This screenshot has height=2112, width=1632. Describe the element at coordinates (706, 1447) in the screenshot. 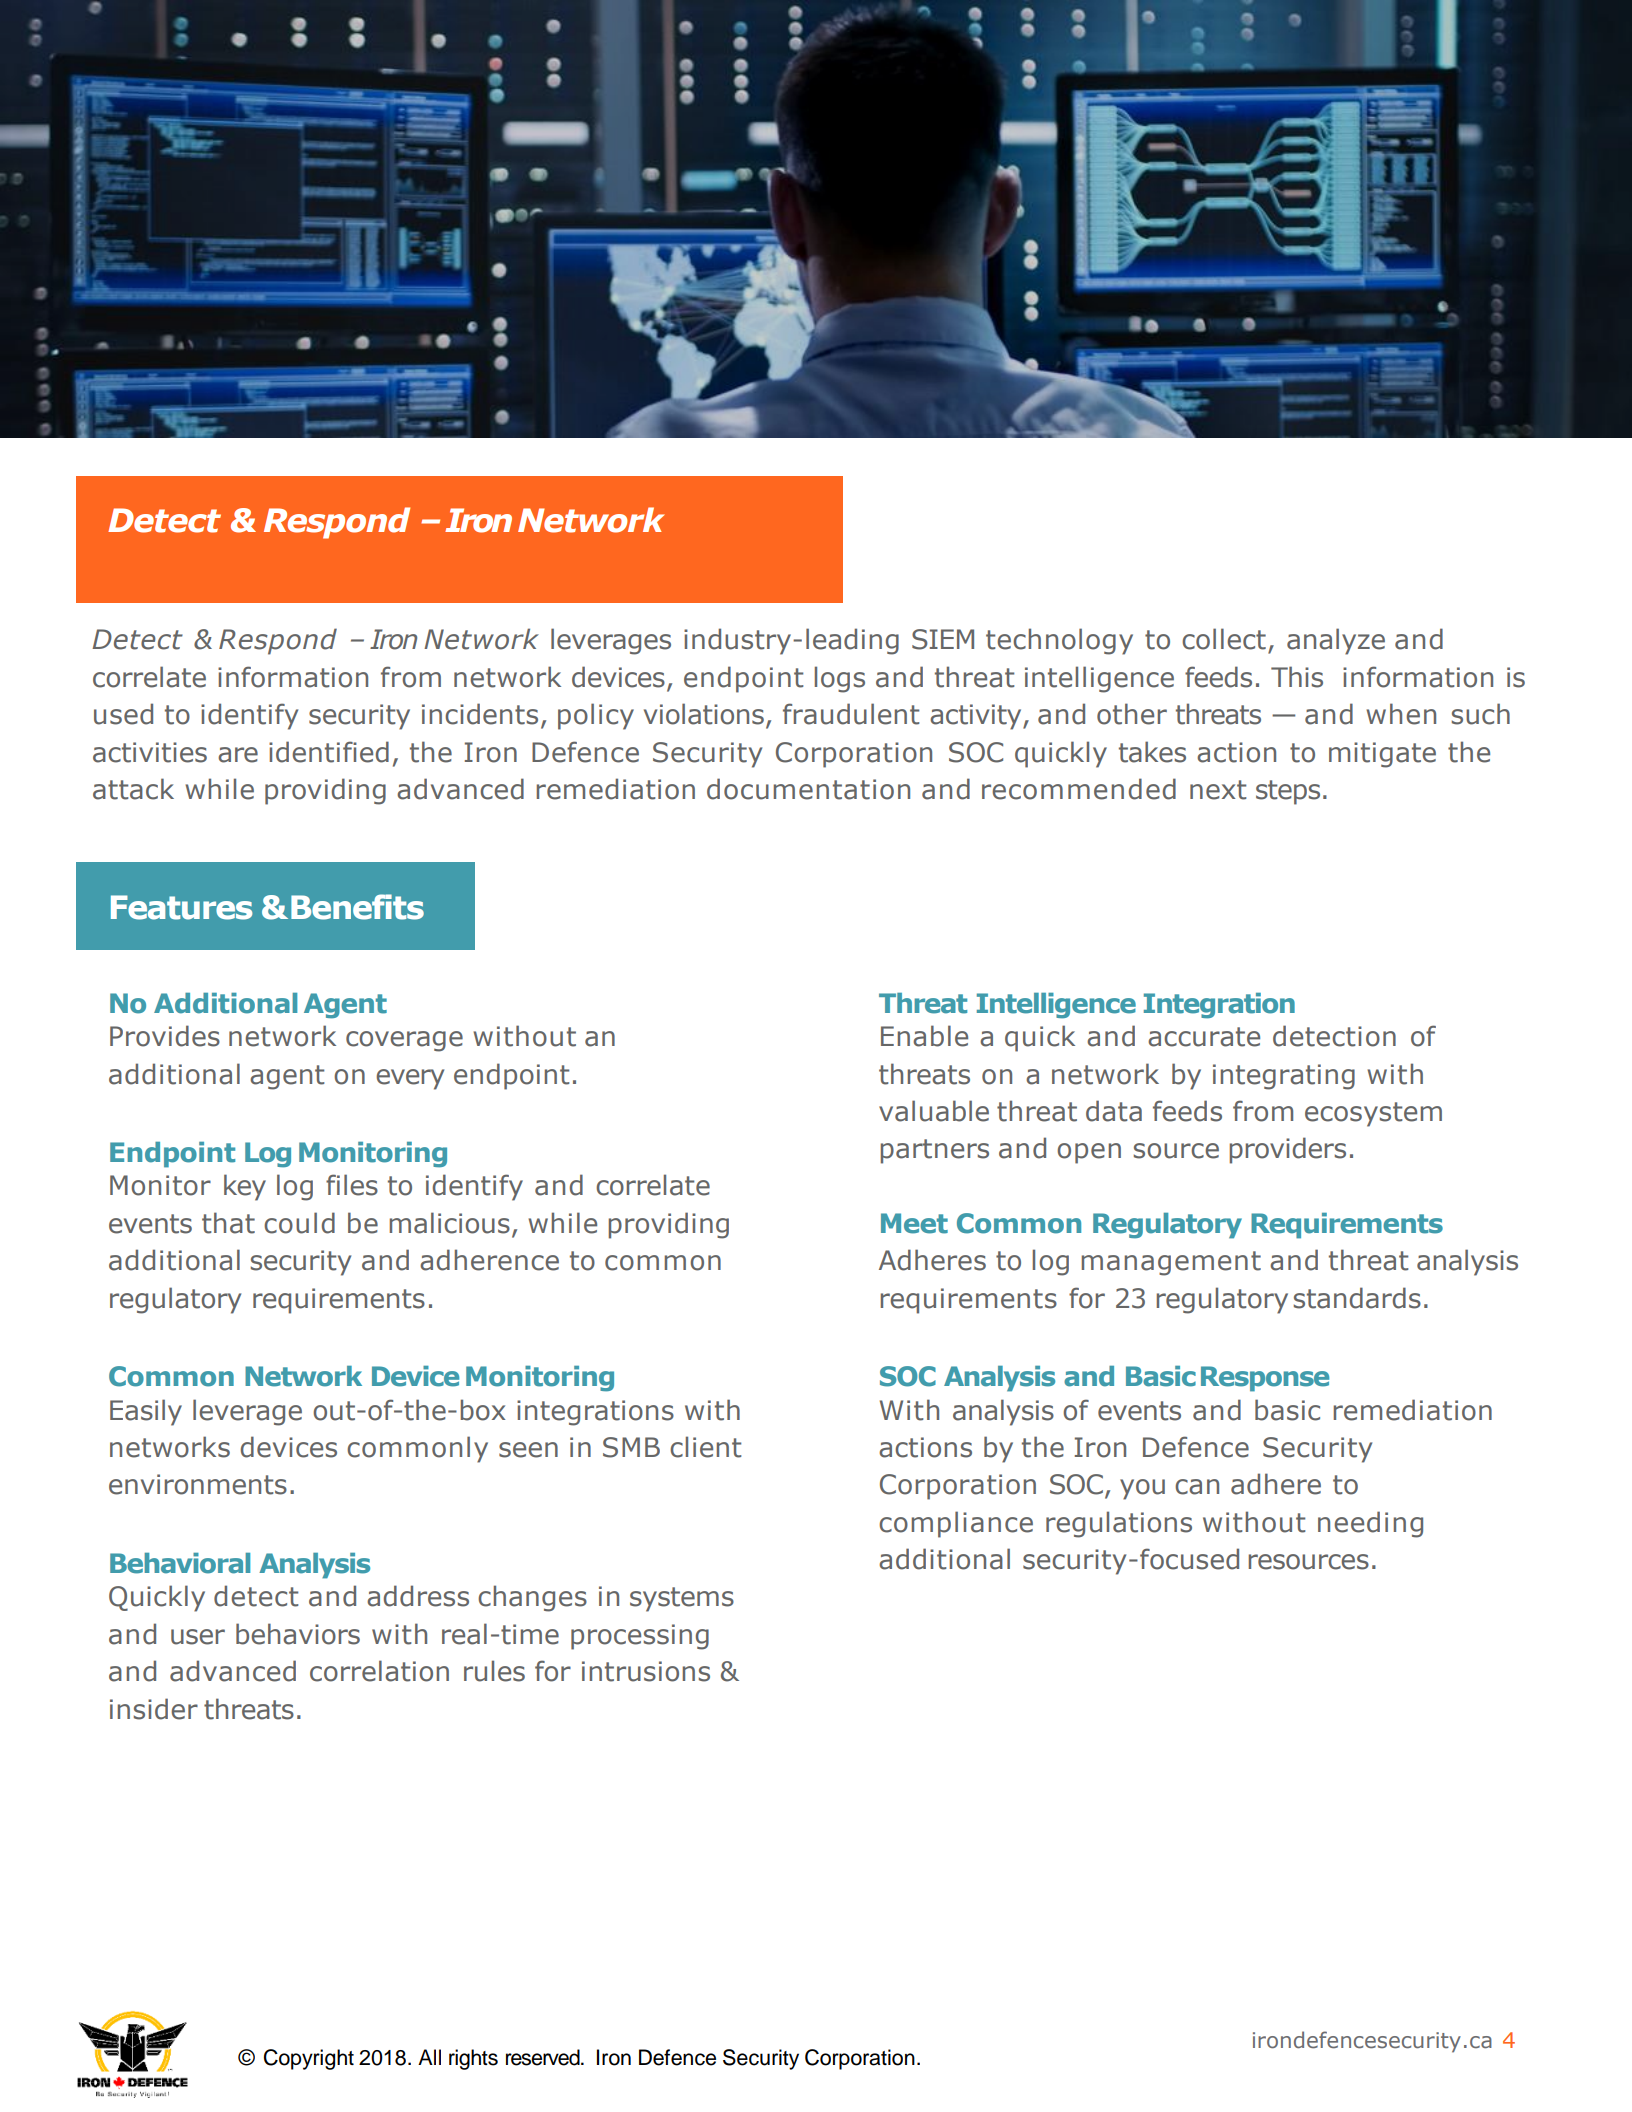

I see `client` at that location.
